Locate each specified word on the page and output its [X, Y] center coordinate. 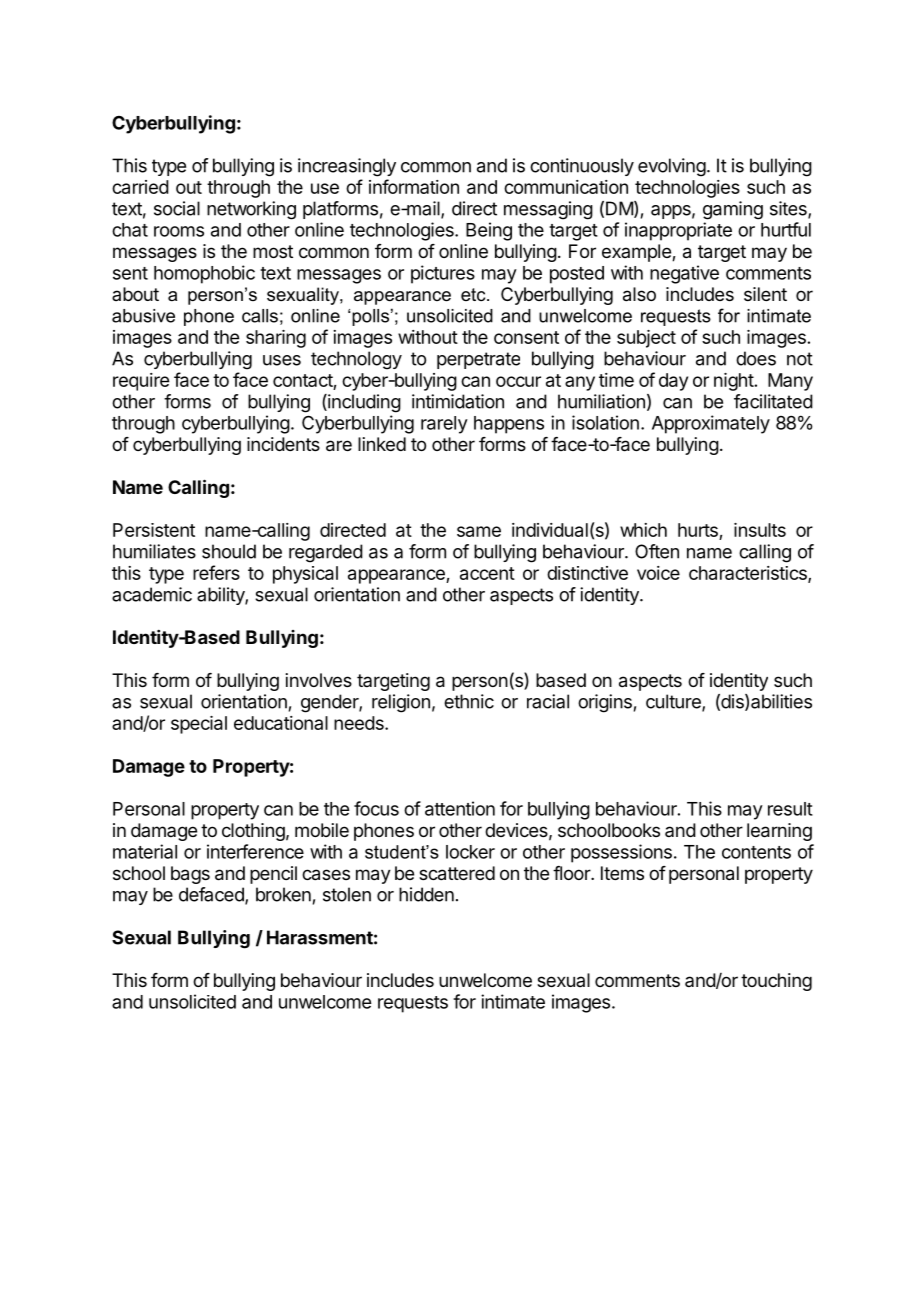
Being [489, 231]
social [177, 208]
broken [283, 894]
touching [776, 982]
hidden [426, 894]
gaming [733, 210]
